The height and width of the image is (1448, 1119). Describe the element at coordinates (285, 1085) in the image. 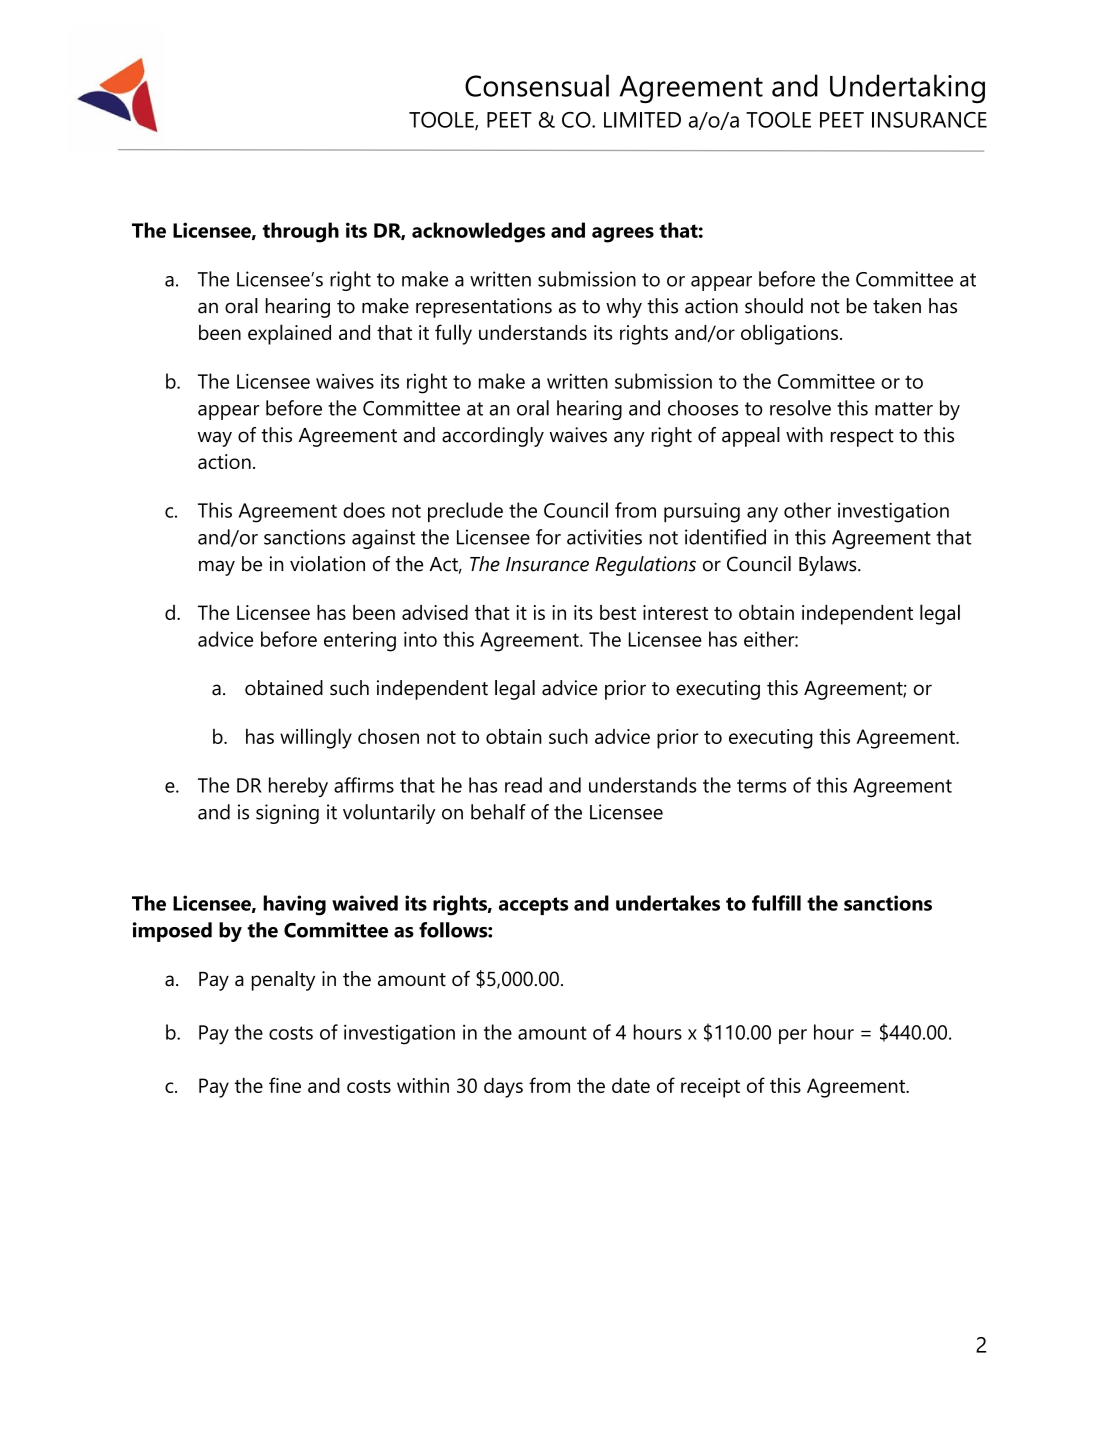

I see `fine` at that location.
